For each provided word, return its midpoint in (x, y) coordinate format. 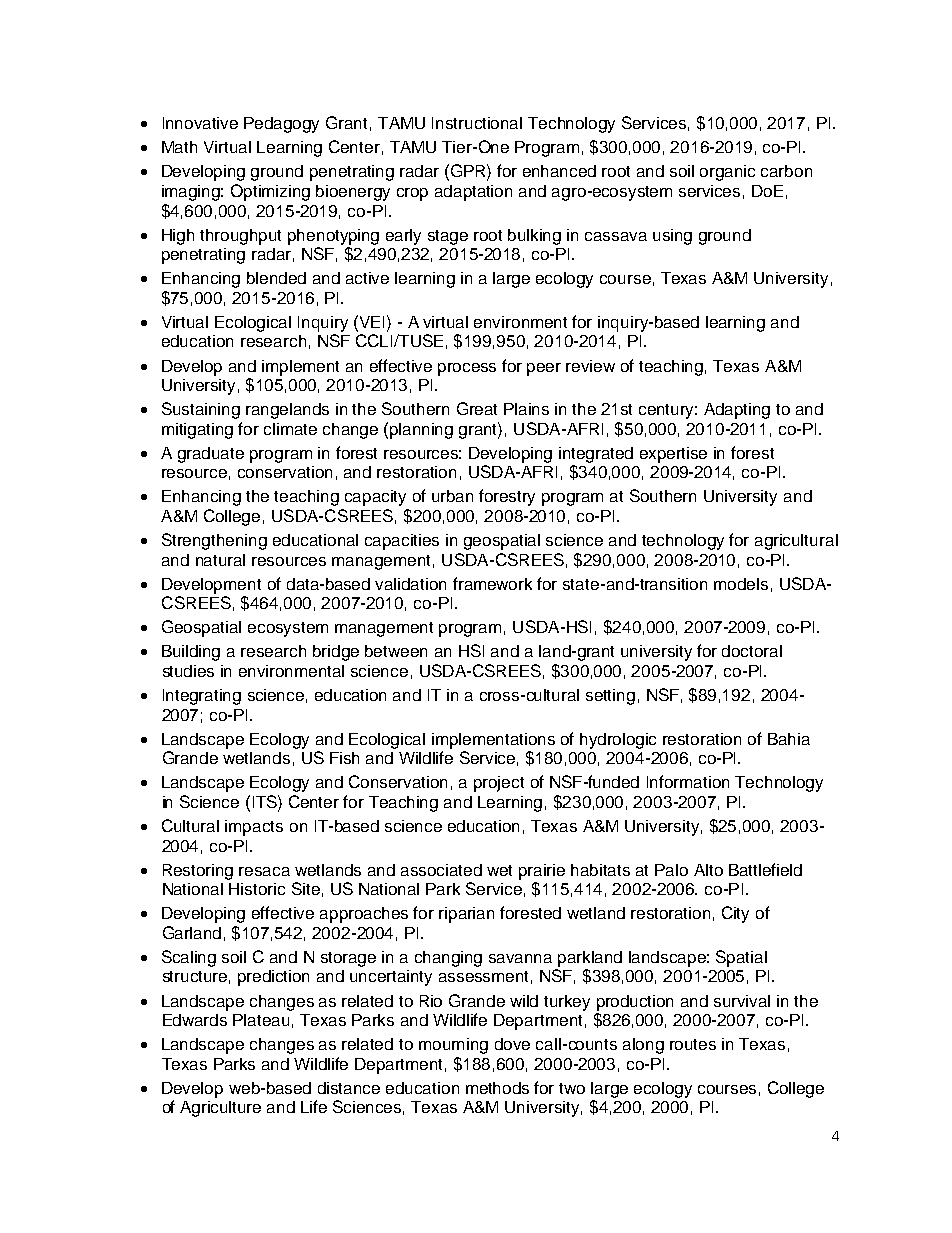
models (741, 584)
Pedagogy (281, 125)
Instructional (477, 123)
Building (191, 653)
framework (492, 583)
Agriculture (220, 1109)
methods (497, 1088)
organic (727, 173)
